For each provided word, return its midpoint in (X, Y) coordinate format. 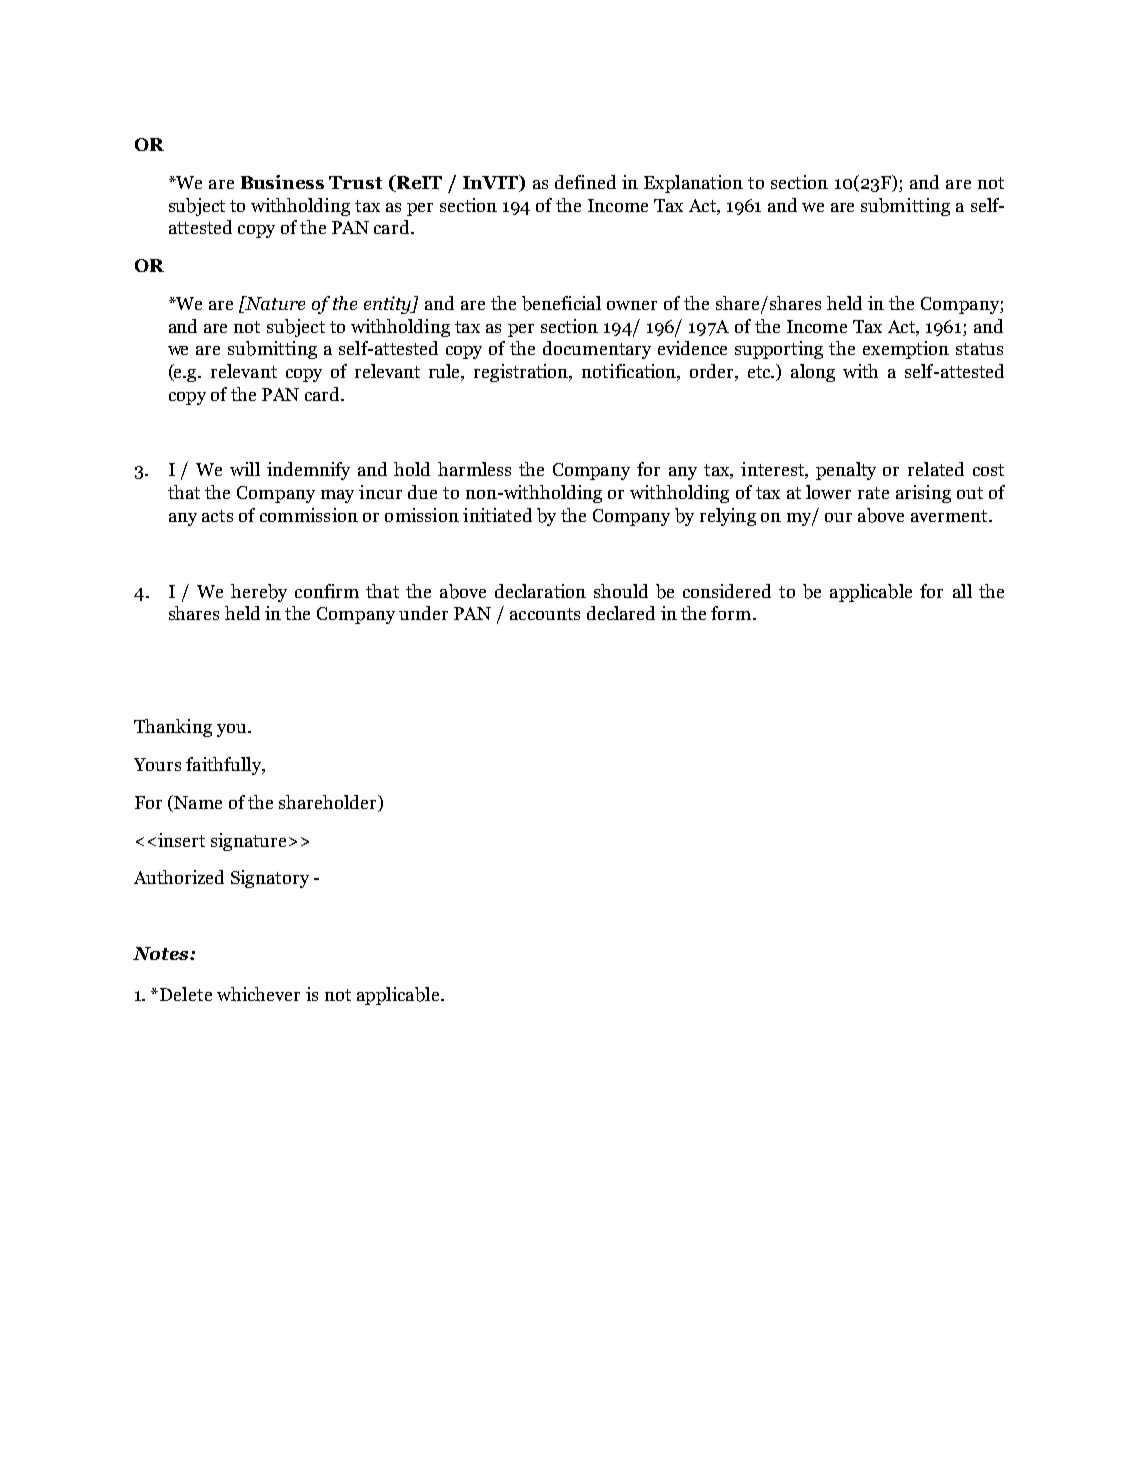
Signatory (270, 879)
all (962, 591)
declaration (540, 591)
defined (585, 182)
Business (282, 182)
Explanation (693, 184)
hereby (259, 593)
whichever (258, 994)
